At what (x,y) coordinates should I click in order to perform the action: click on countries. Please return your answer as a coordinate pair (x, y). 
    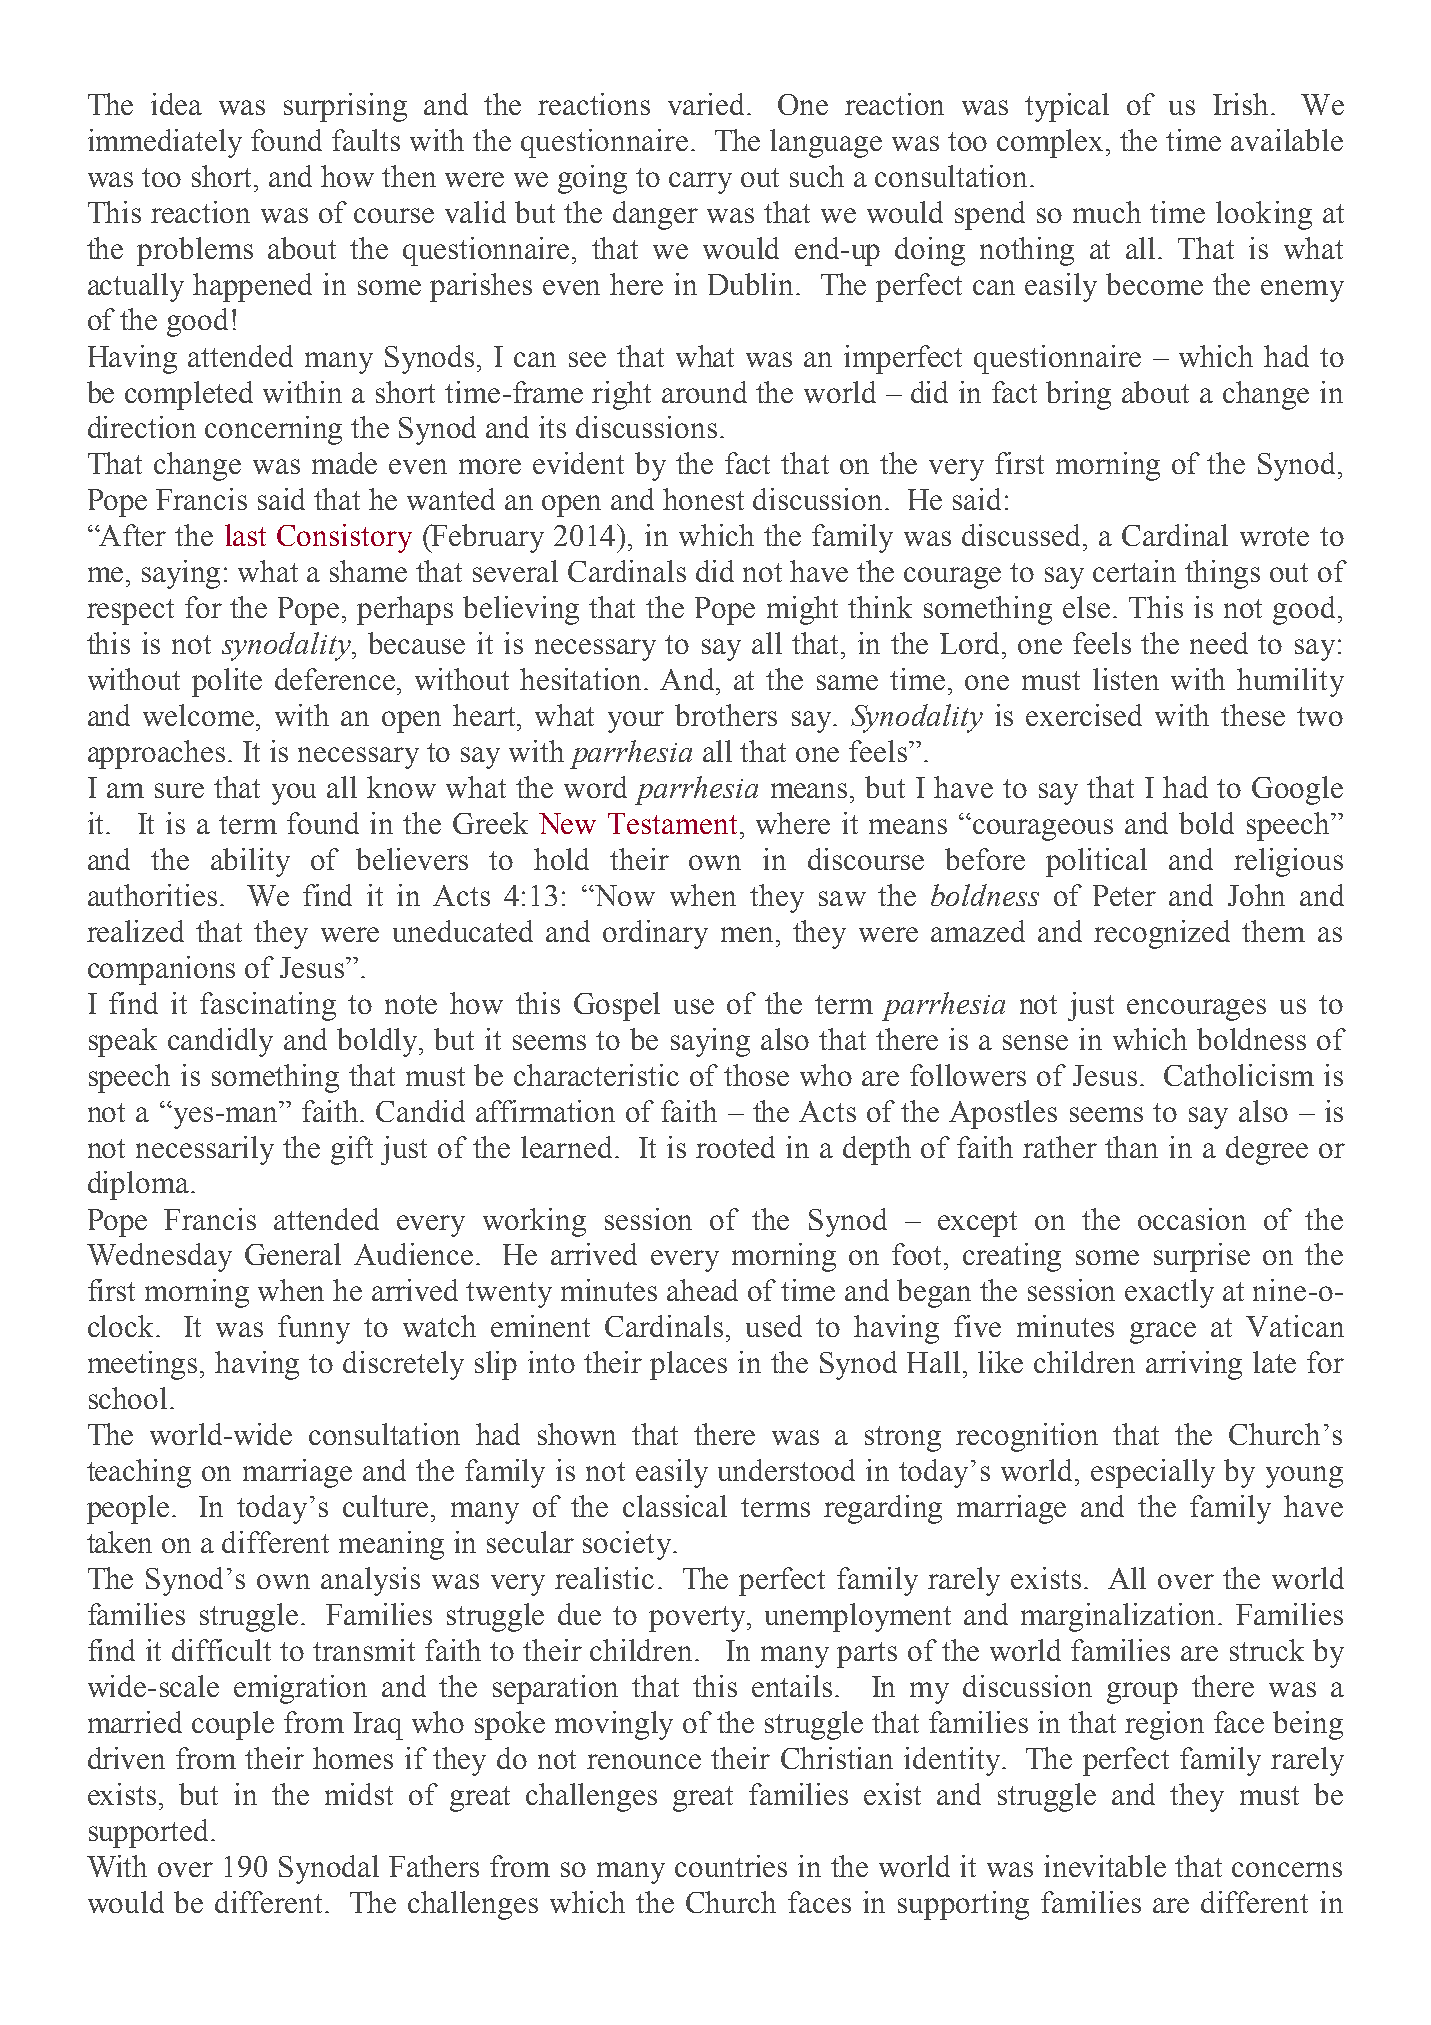
    Looking at the image, I should click on (731, 1866).
